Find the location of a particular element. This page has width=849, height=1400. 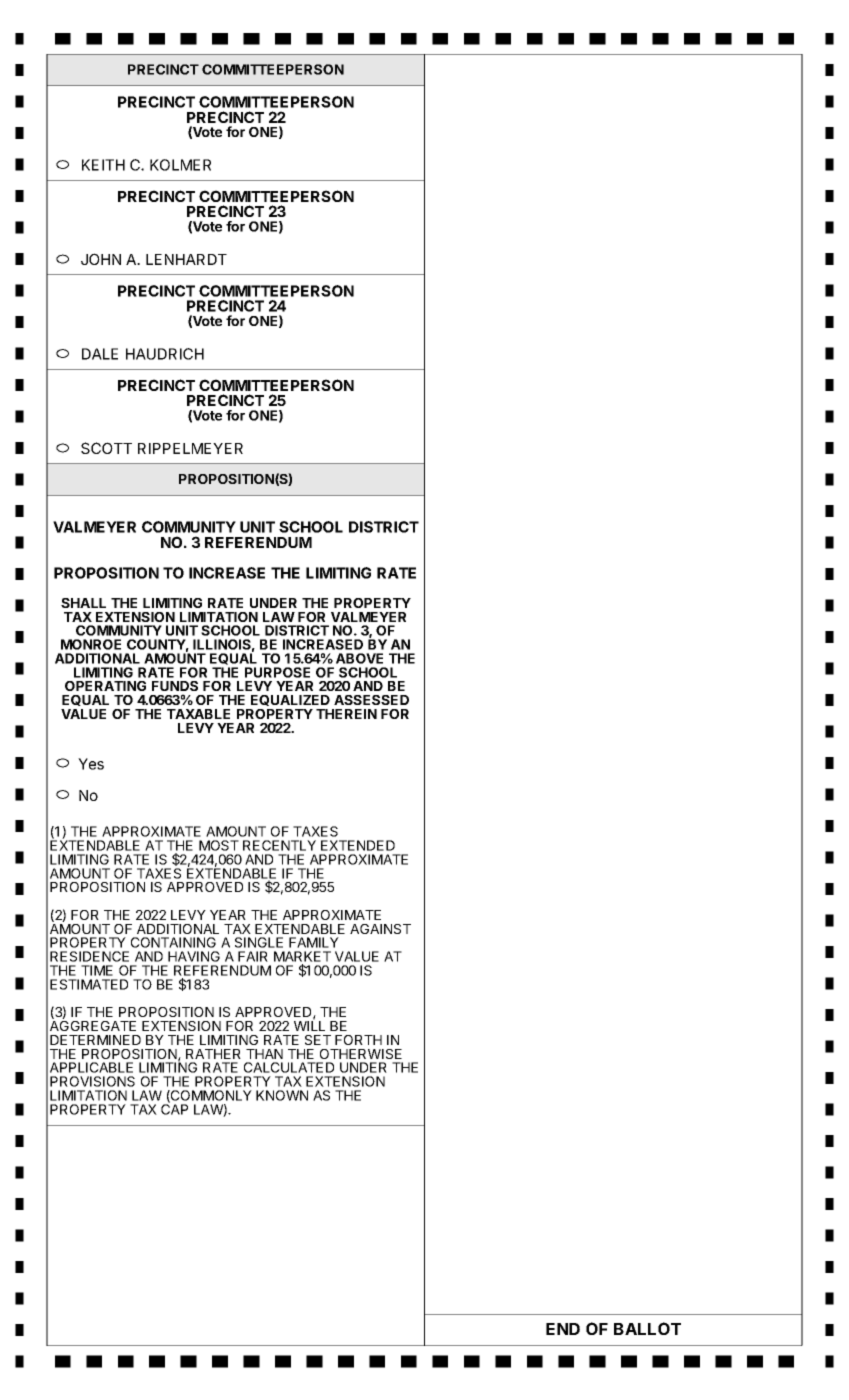

ASSESSED is located at coordinates (371, 700).
